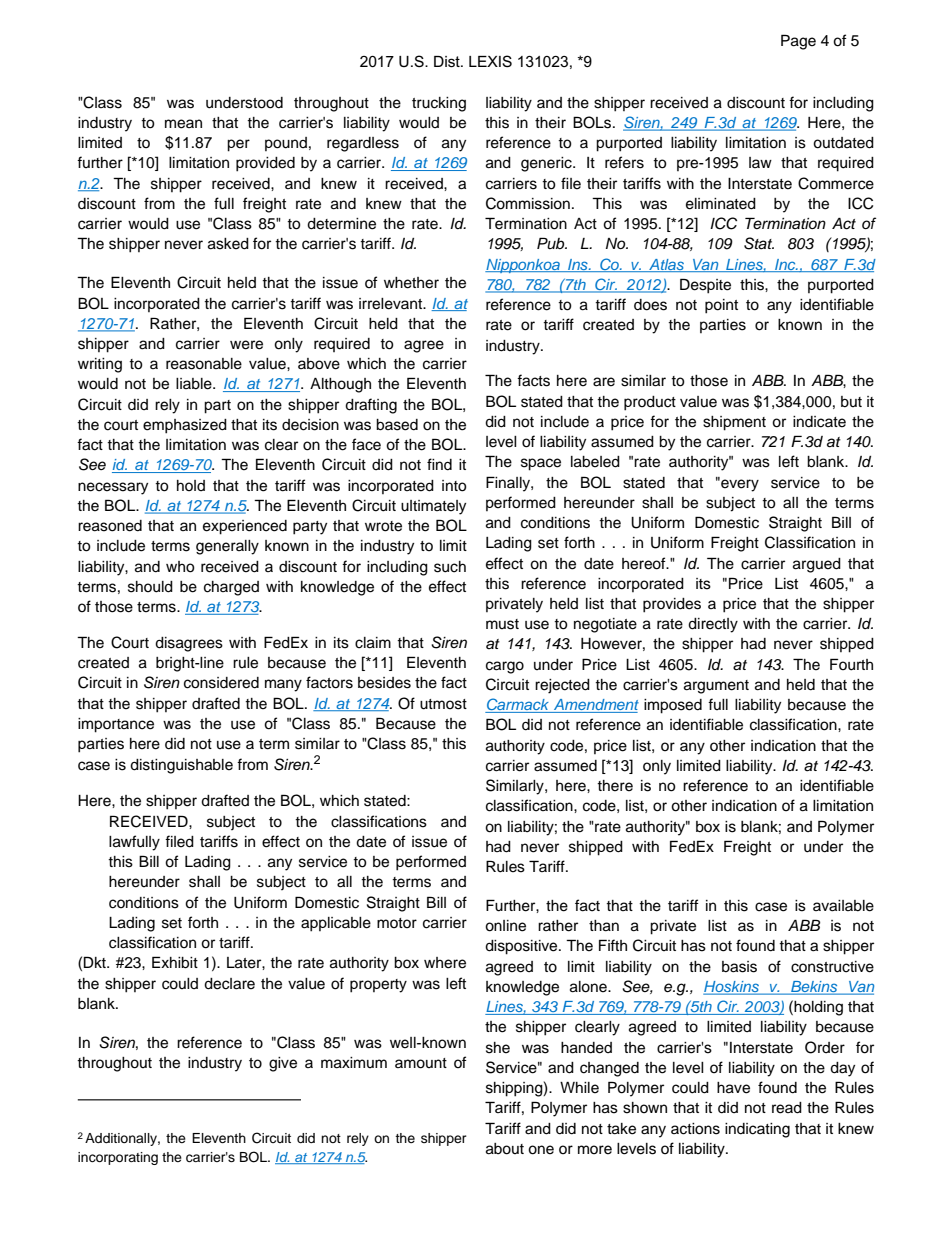 The image size is (952, 1233). I want to click on considered, so click(221, 683).
